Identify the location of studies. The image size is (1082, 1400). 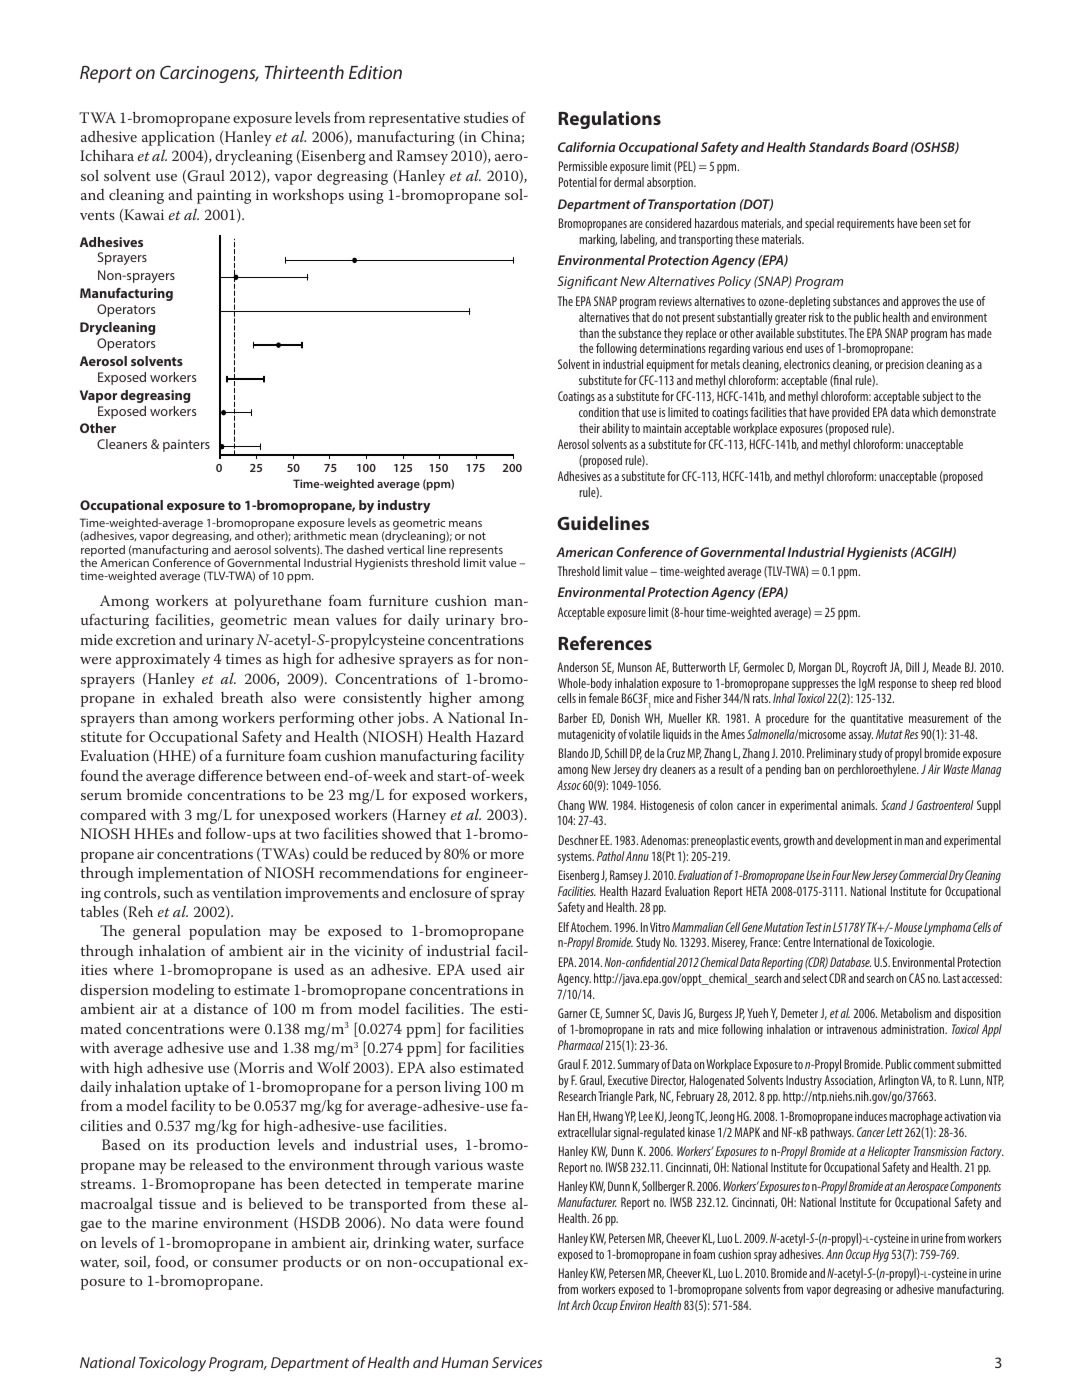
(486, 117).
